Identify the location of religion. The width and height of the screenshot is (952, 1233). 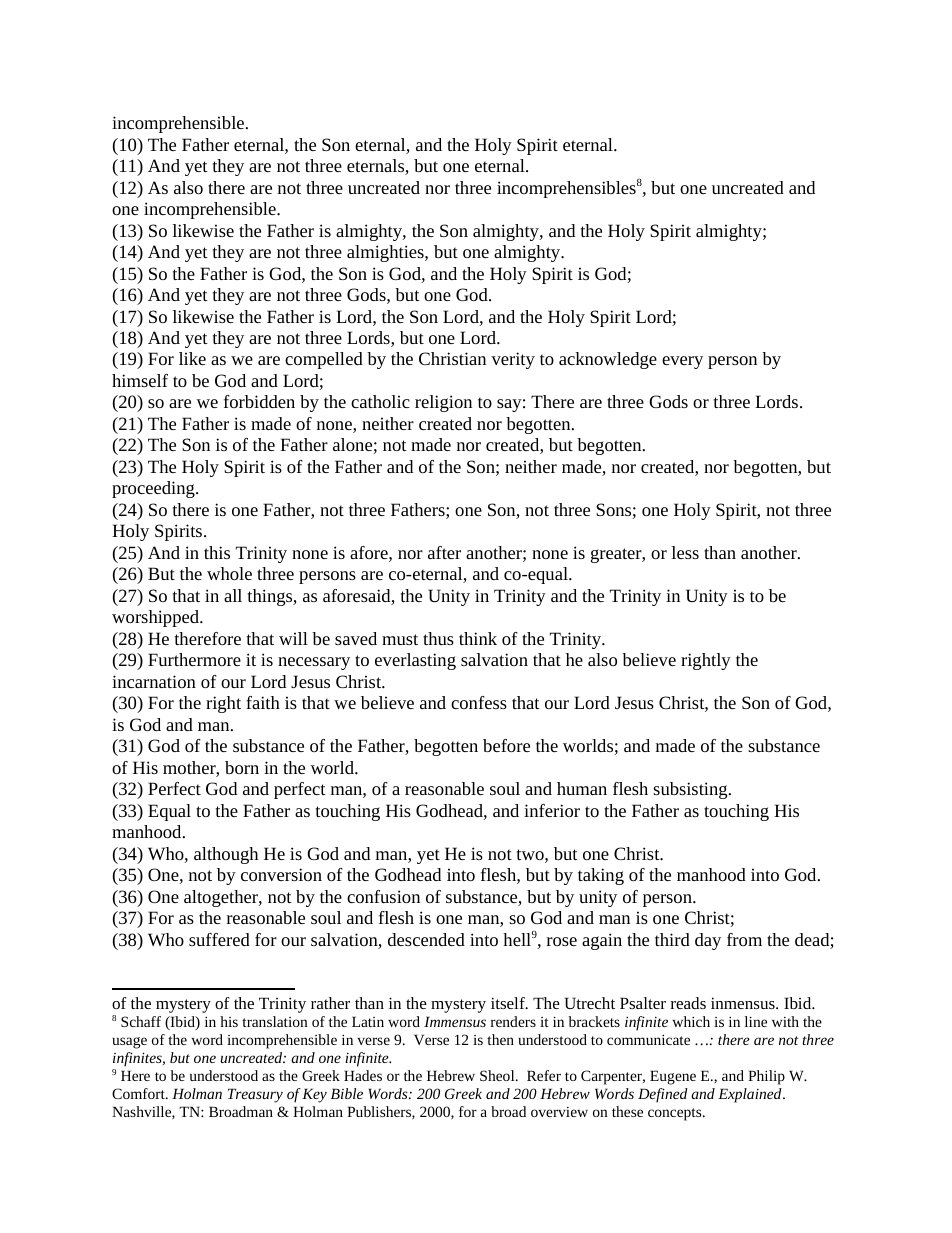
(443, 403).
